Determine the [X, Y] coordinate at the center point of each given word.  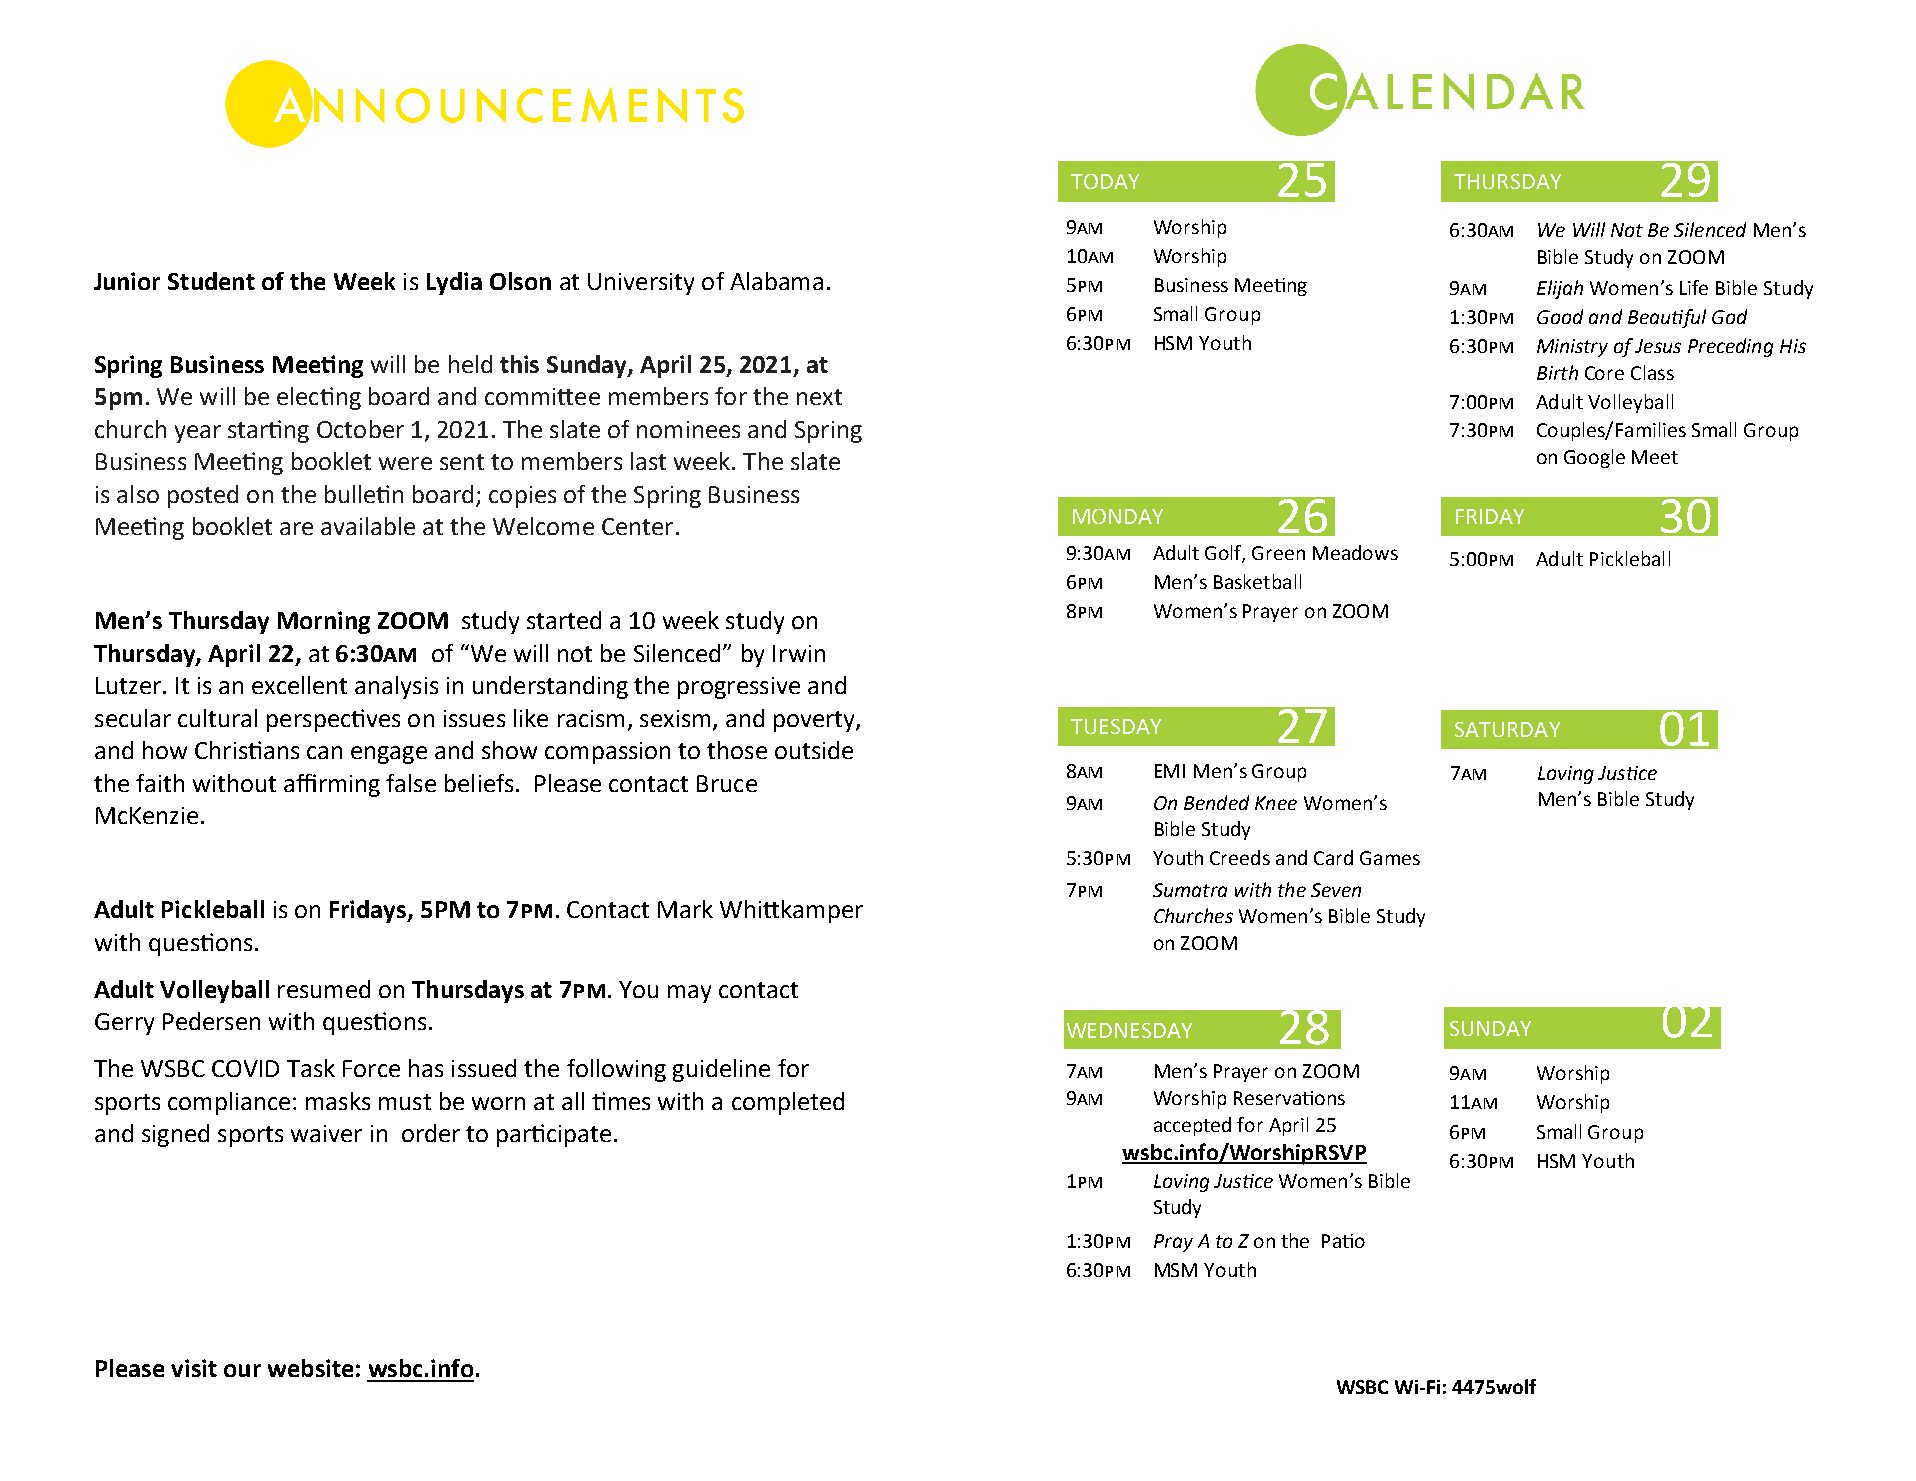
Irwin [799, 653]
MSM [1176, 1270]
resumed [324, 989]
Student [211, 281]
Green [1278, 553]
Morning [324, 622]
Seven [1336, 890]
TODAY [1105, 181]
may [689, 994]
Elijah [1560, 289]
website [310, 1368]
